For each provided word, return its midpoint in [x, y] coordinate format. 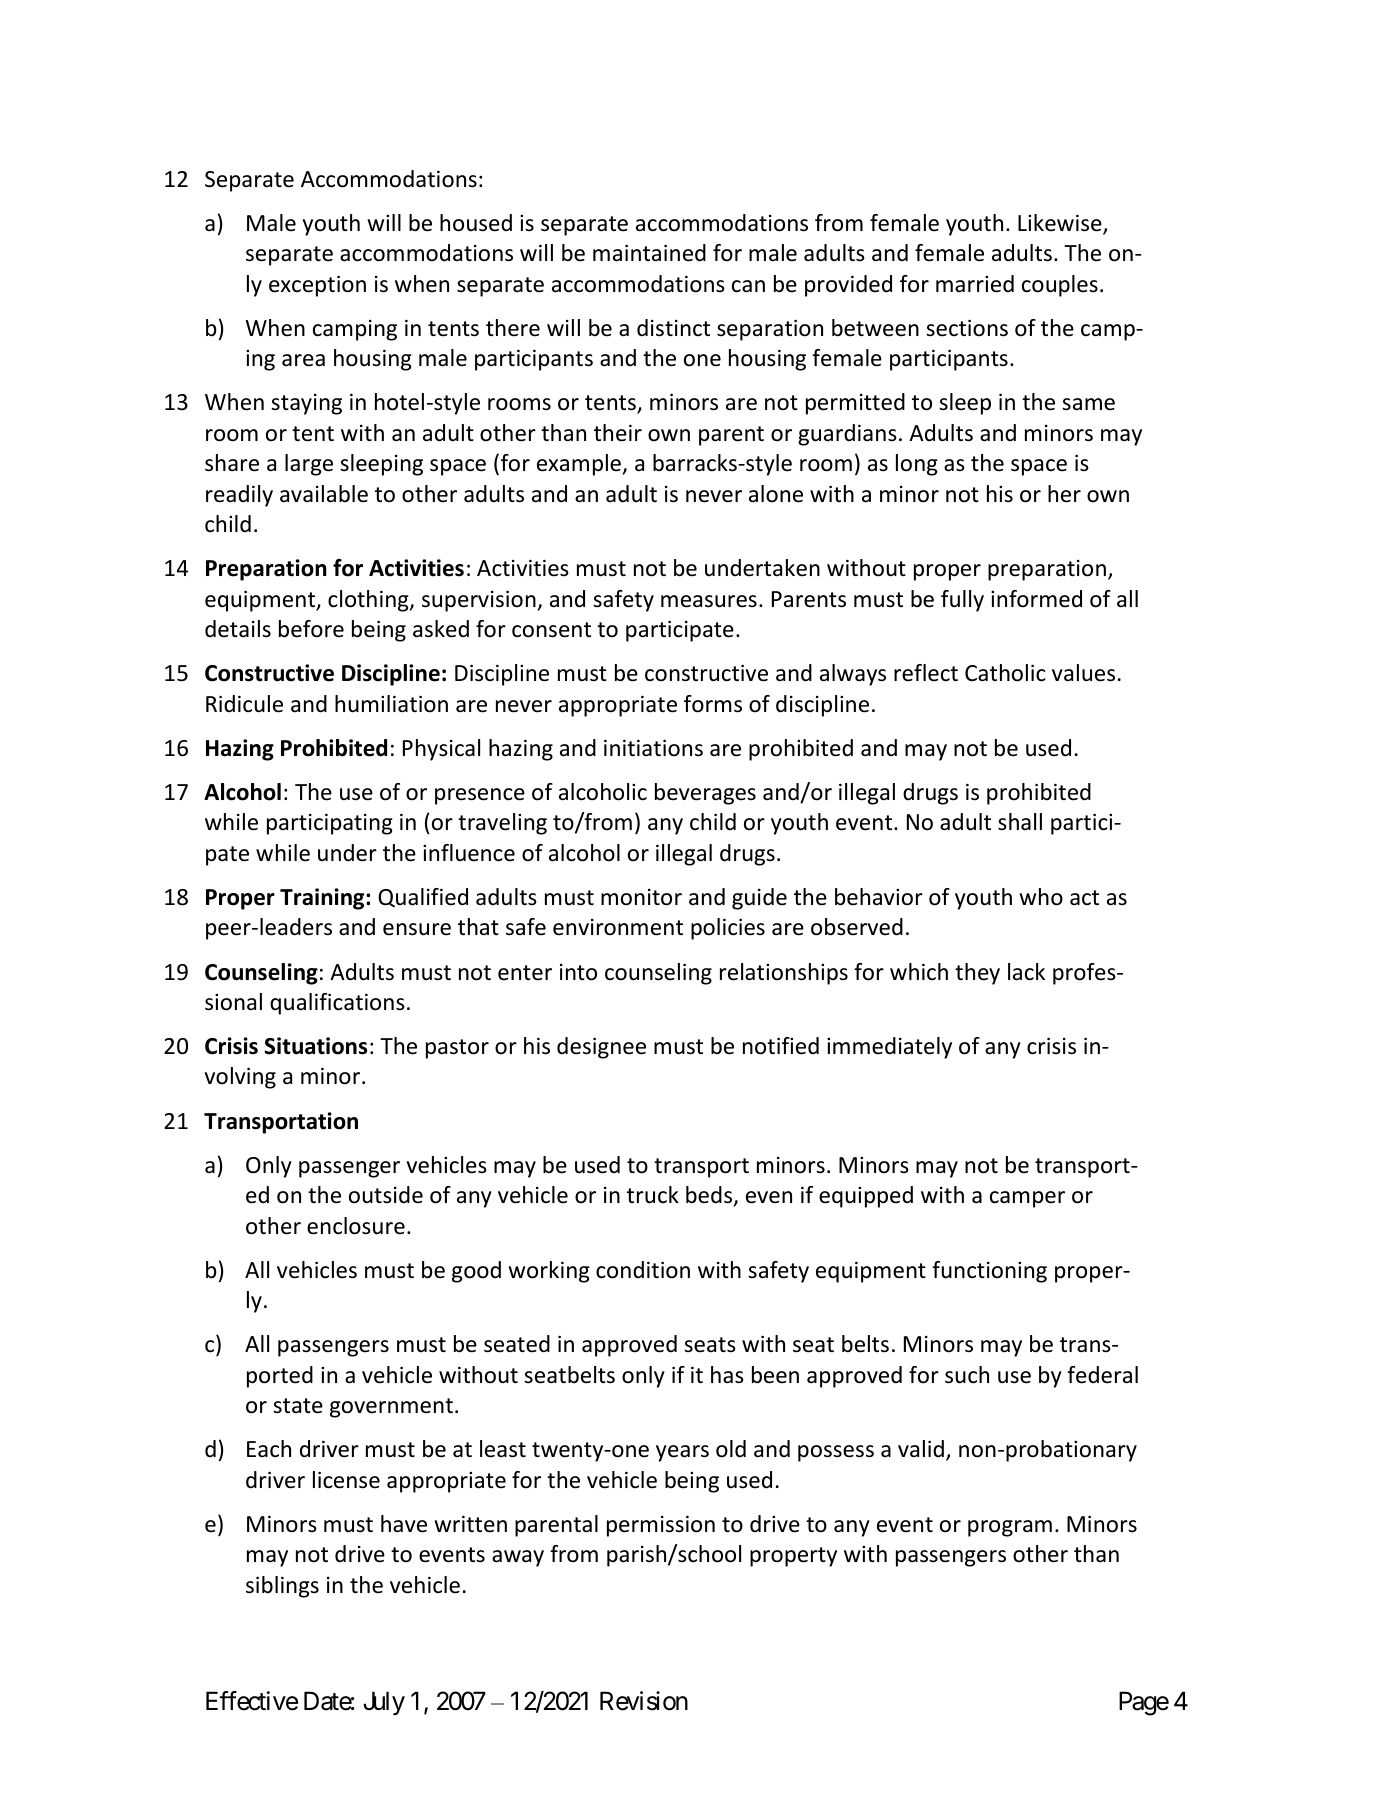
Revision [644, 1701]
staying [306, 404]
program [1010, 1528]
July [384, 1703]
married [975, 284]
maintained [649, 253]
